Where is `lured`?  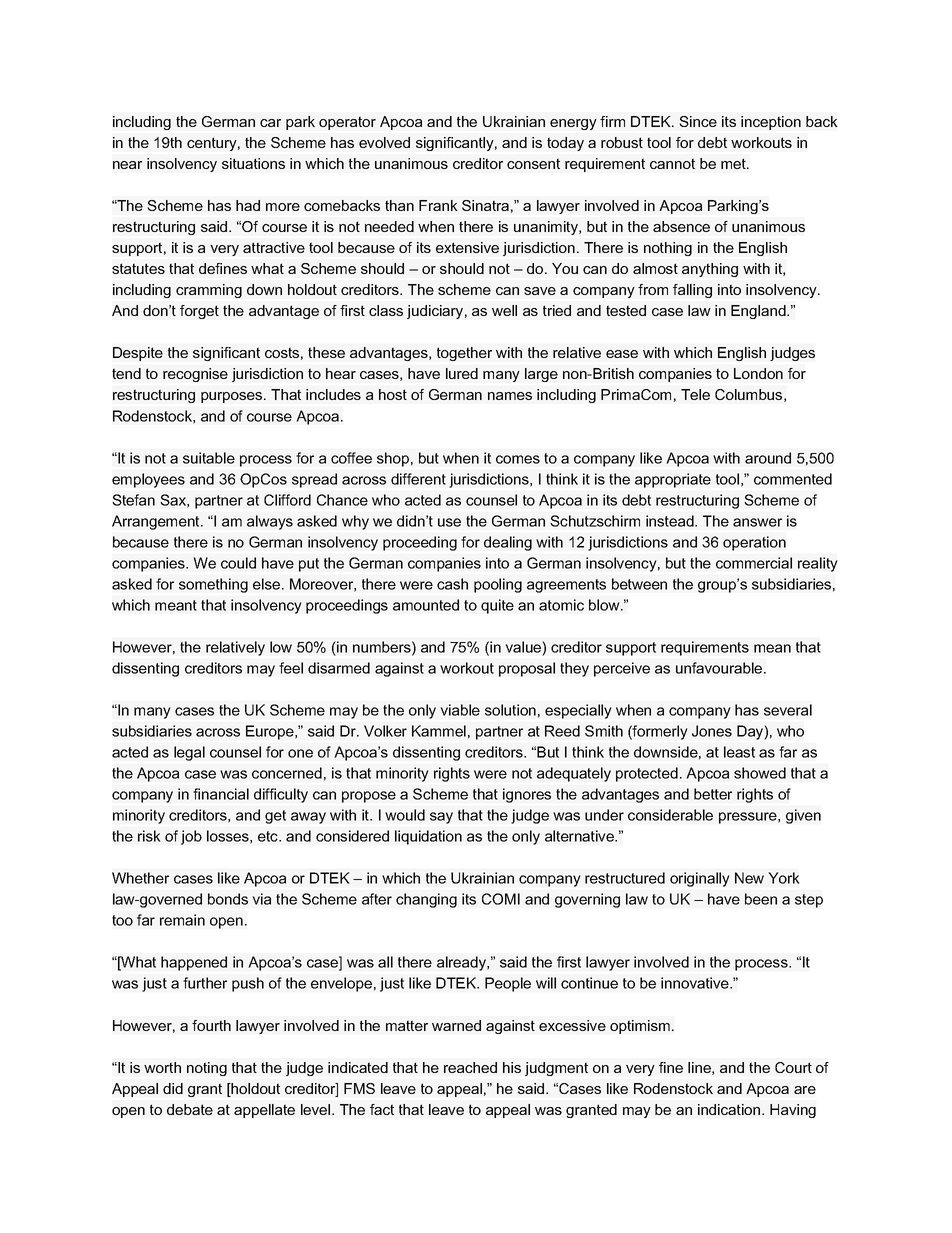
lured is located at coordinates (462, 373).
